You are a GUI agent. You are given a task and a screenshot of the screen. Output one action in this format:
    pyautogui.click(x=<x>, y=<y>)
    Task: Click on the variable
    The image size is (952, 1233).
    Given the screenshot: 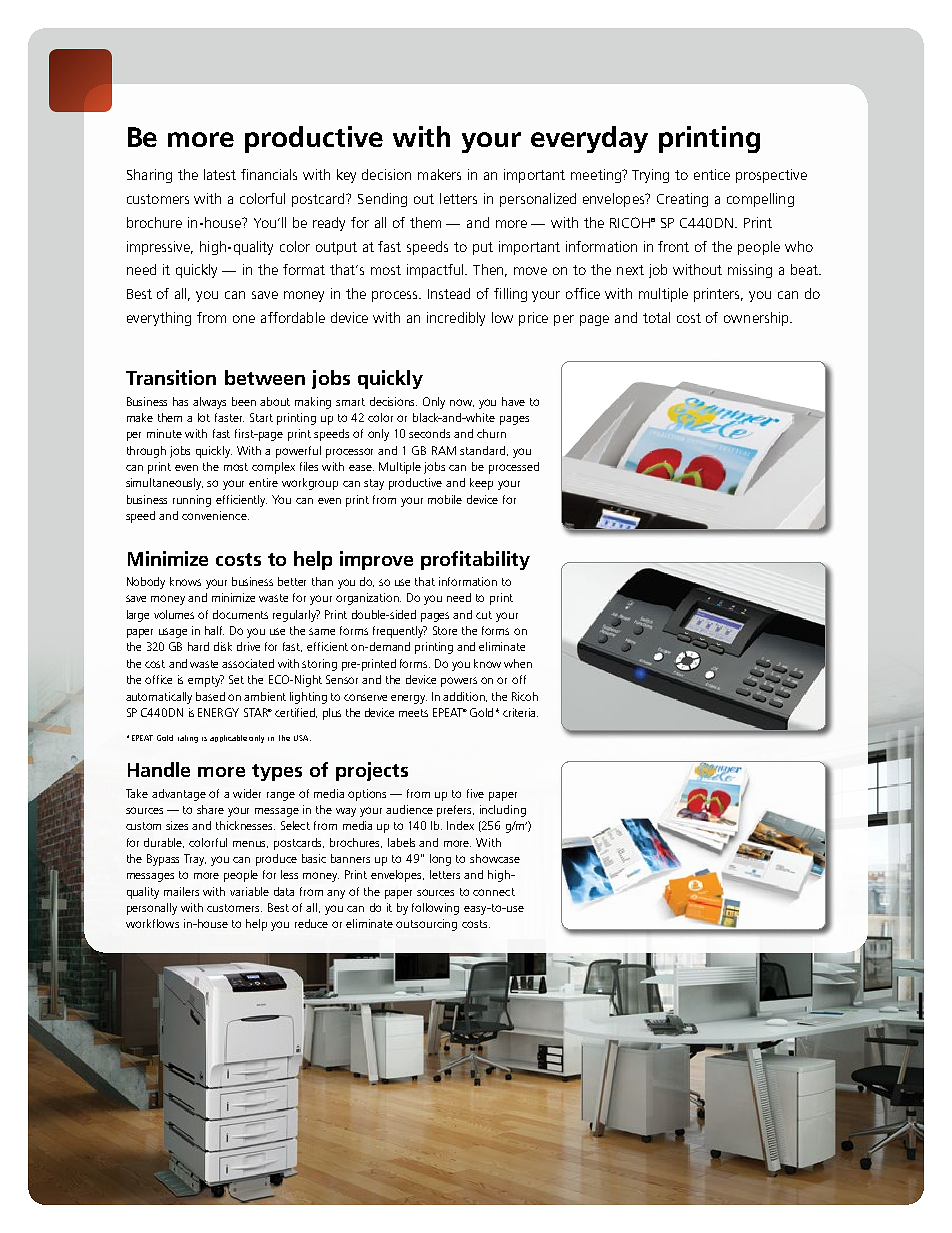 What is the action you would take?
    pyautogui.click(x=249, y=891)
